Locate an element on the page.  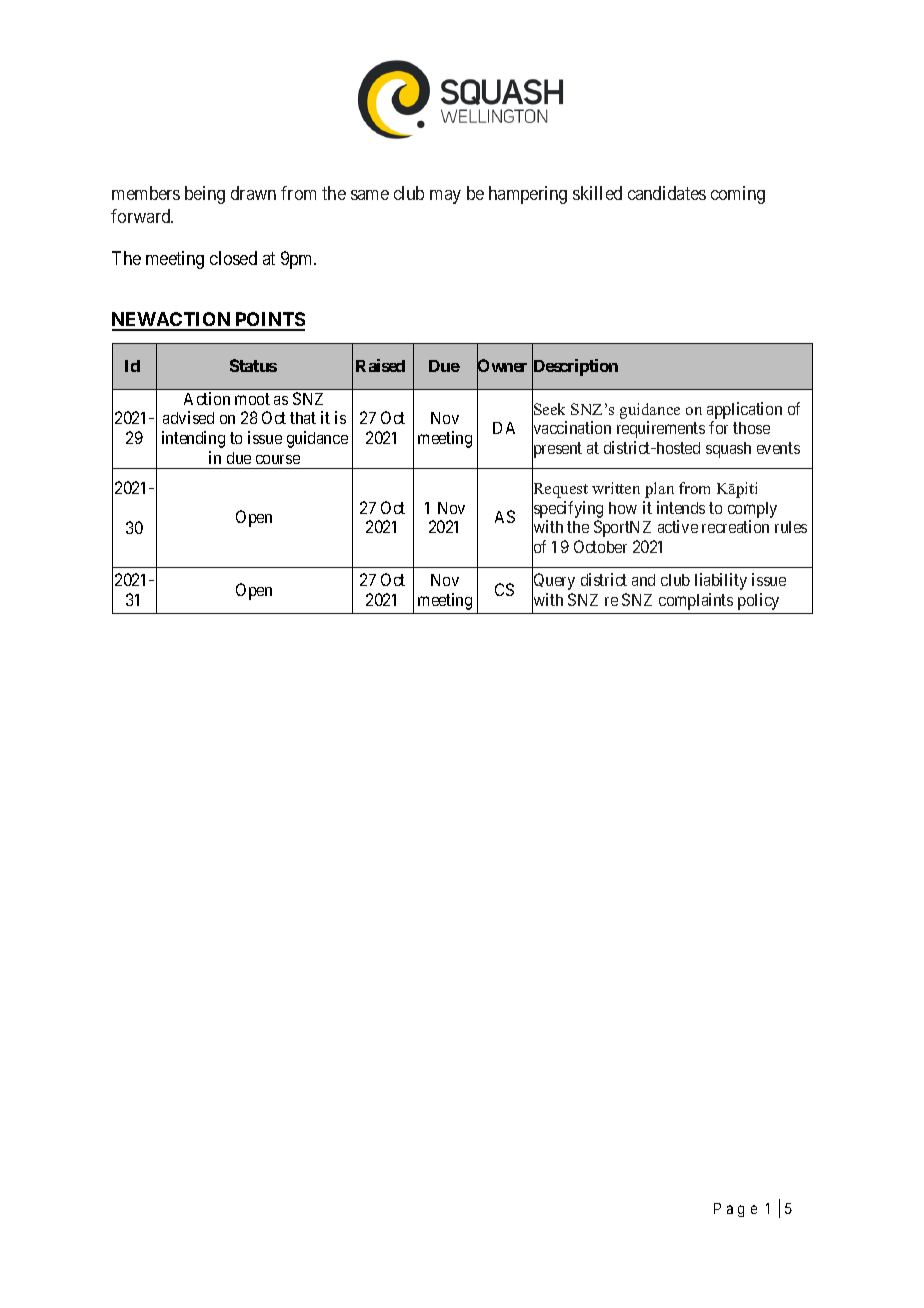
coming is located at coordinates (738, 195).
